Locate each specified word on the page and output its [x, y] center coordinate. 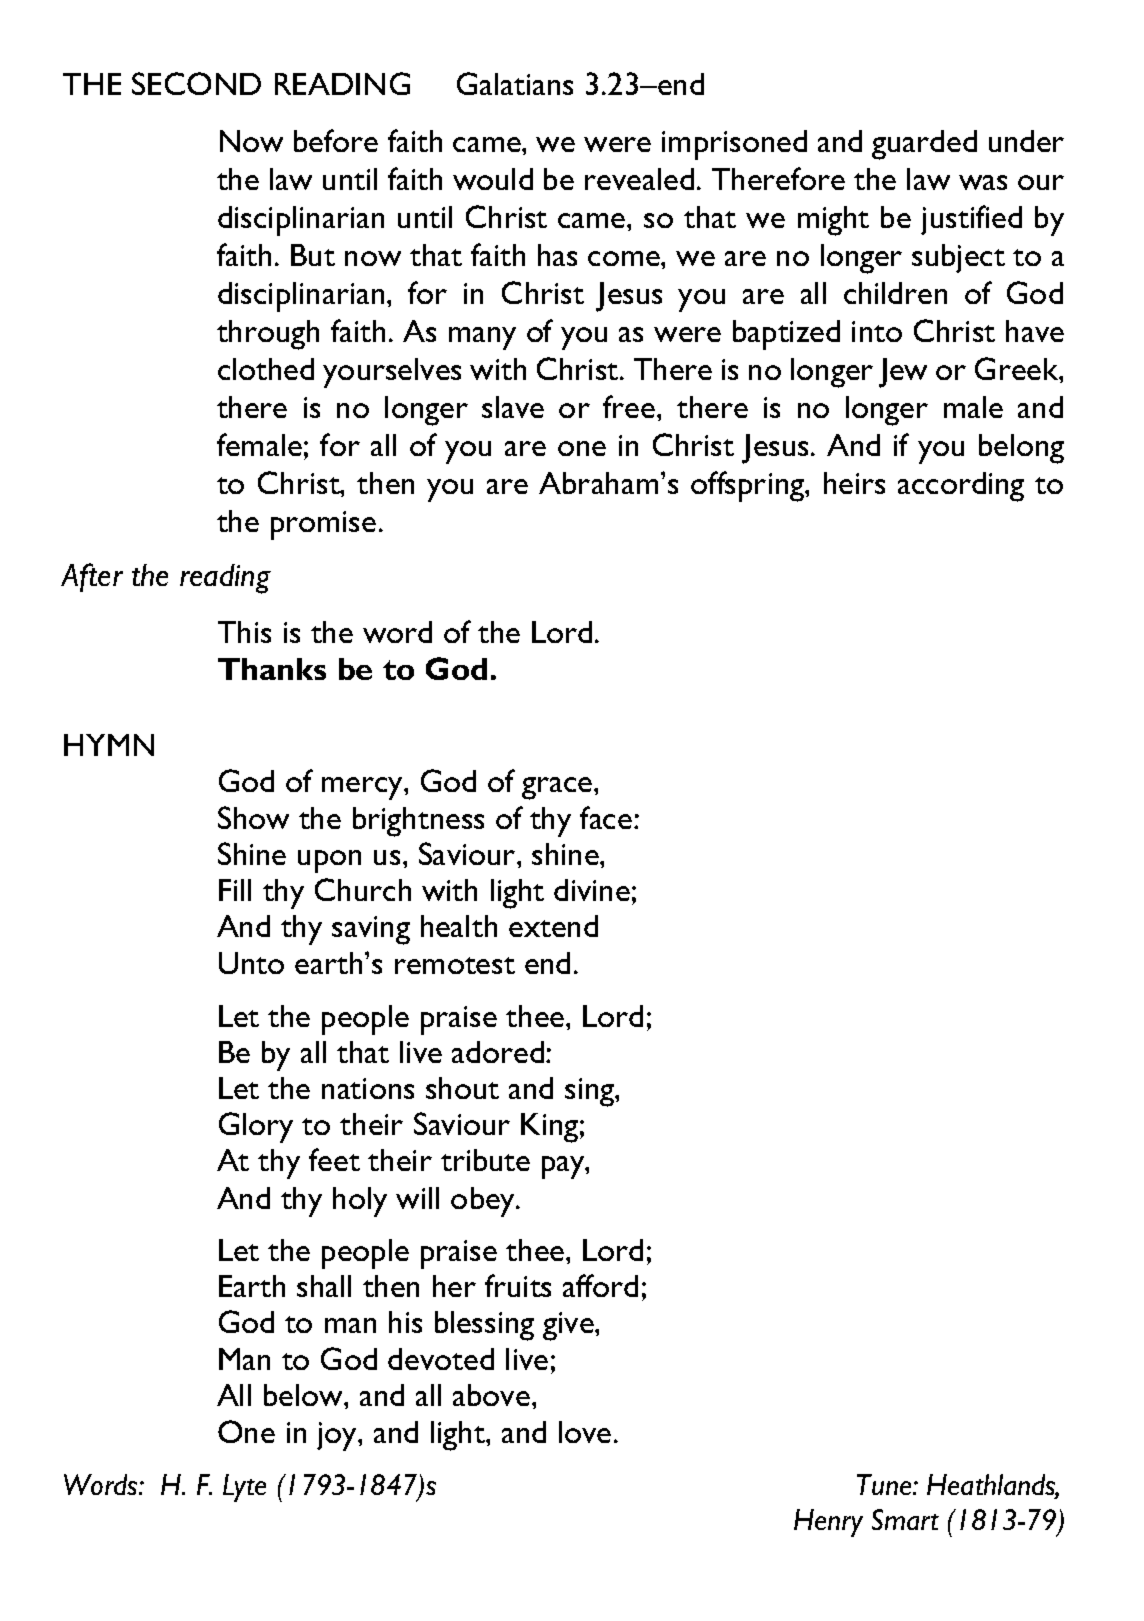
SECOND [196, 83]
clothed [266, 369]
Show [253, 817]
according [961, 487]
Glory [256, 1127]
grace [558, 788]
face [606, 817]
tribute [485, 1160]
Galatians [515, 83]
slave [513, 407]
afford [600, 1285]
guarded [924, 145]
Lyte [244, 1488]
